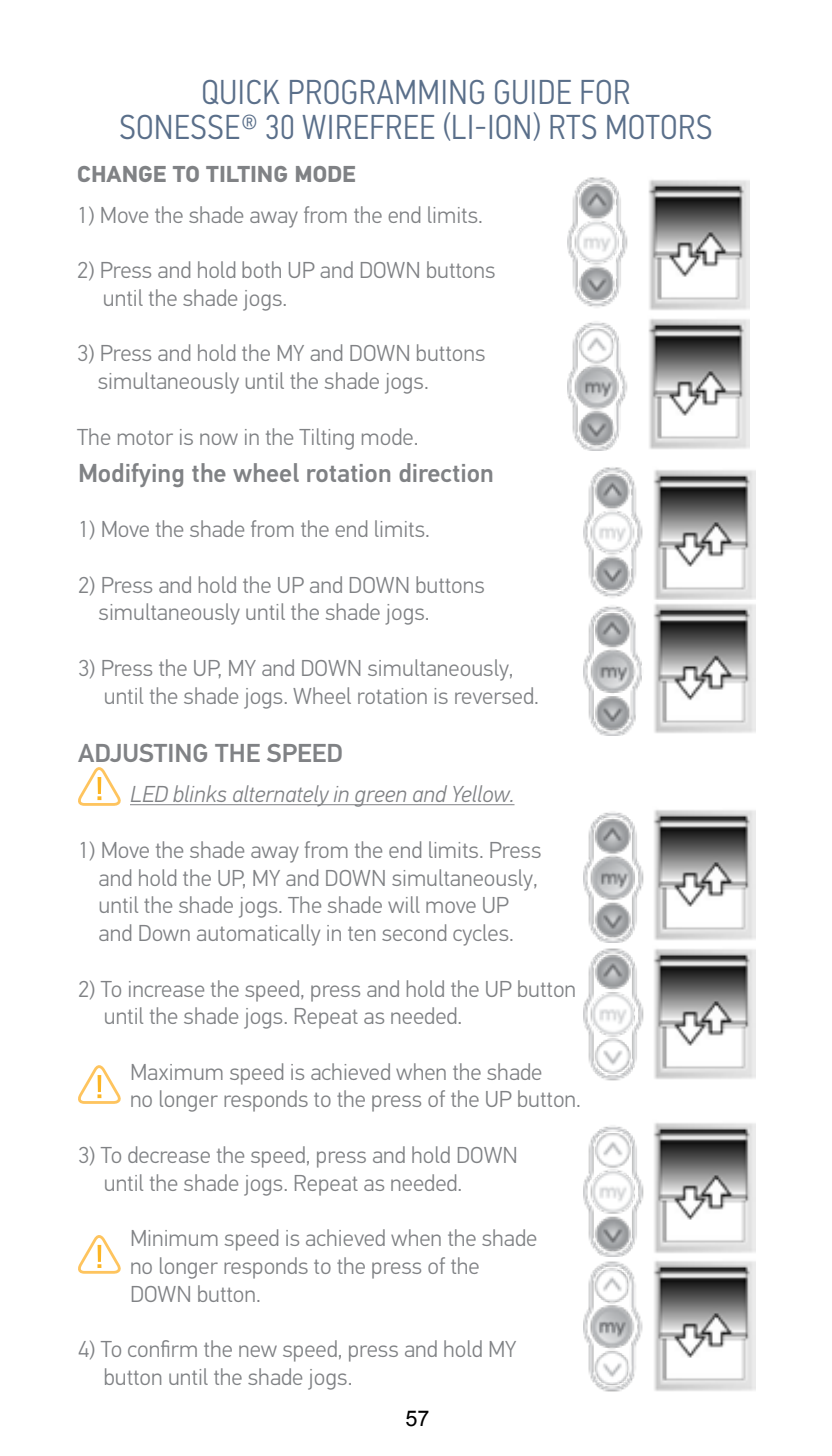 Image resolution: width=832 pixels, height=1456 pixels. What do you see at coordinates (131, 475) in the page?
I see `Modifying` at bounding box center [131, 475].
